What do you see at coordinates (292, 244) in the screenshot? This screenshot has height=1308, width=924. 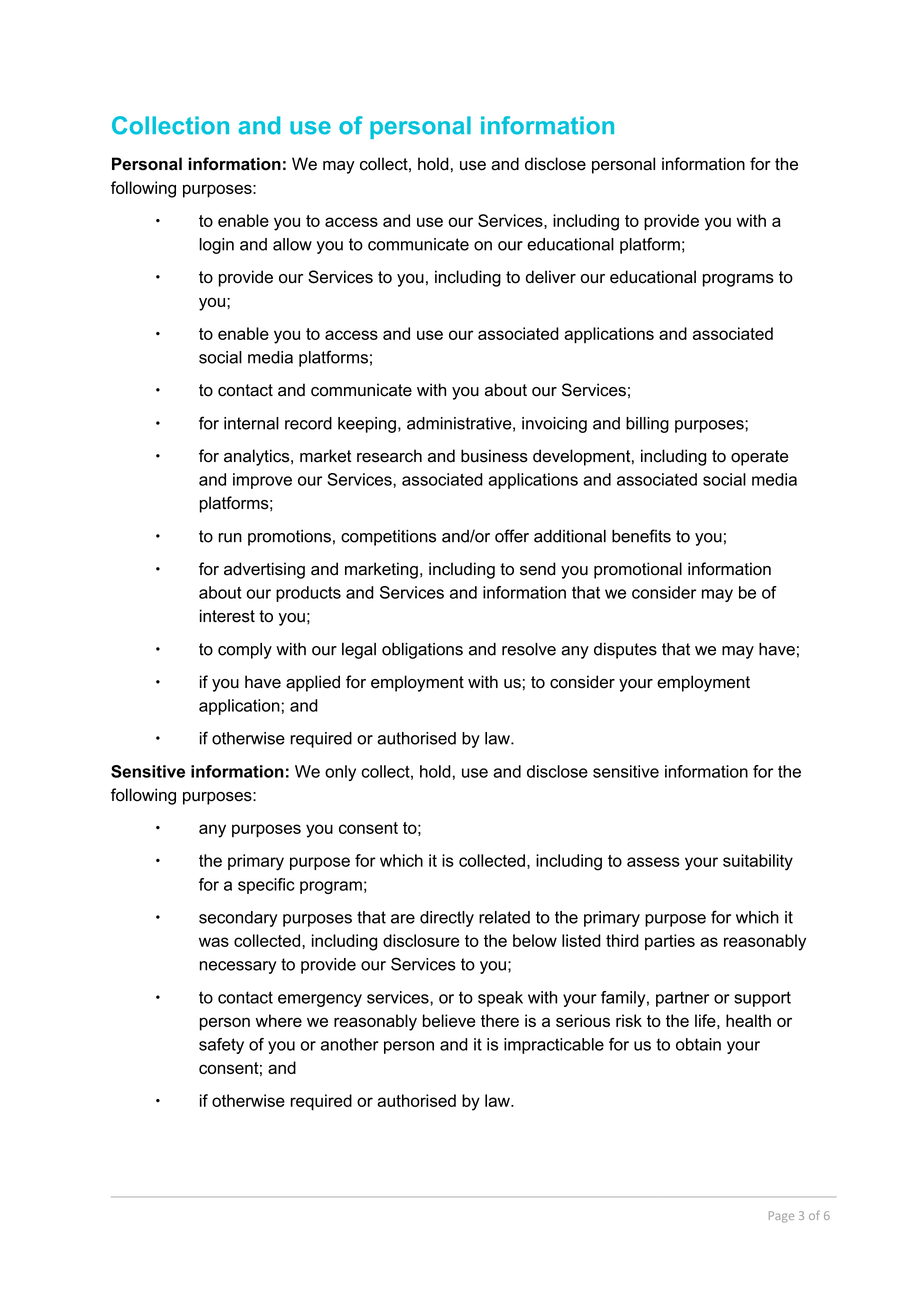 I see `allow` at bounding box center [292, 244].
